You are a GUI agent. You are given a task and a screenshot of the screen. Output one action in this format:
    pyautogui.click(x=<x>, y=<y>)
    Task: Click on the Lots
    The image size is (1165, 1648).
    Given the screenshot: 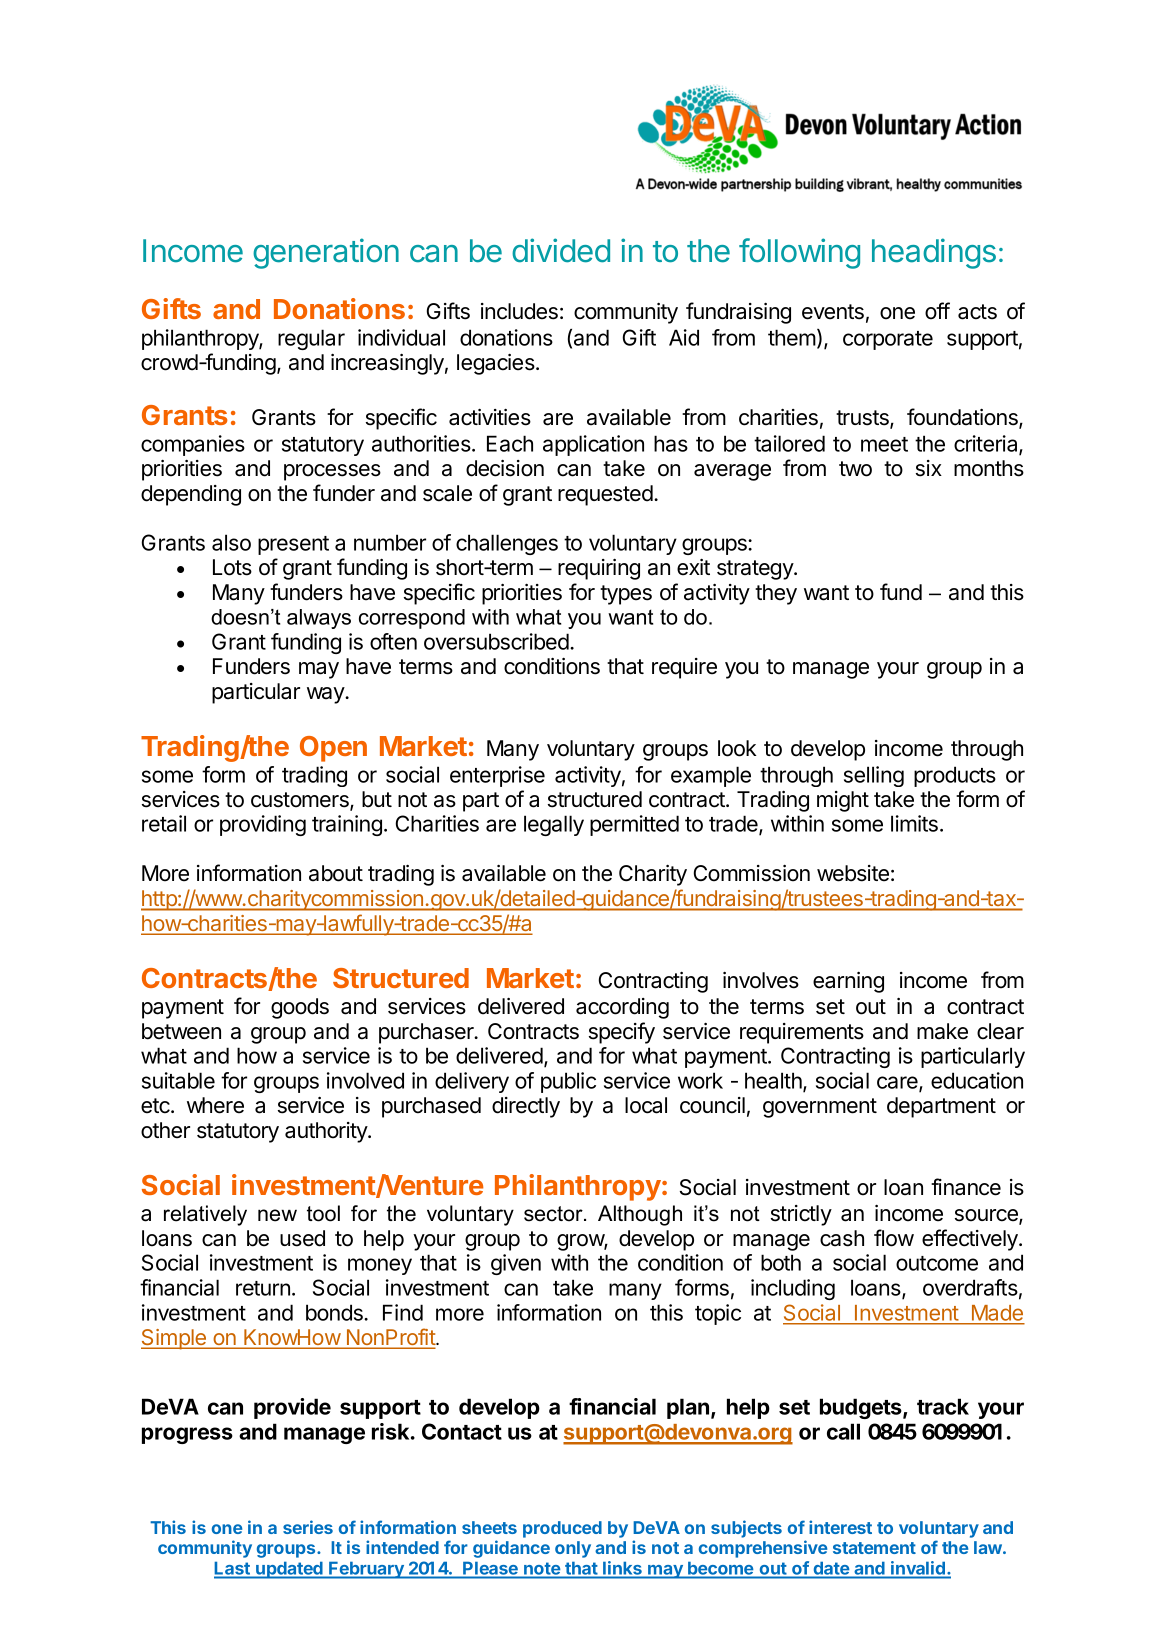 What is the action you would take?
    pyautogui.click(x=232, y=567)
